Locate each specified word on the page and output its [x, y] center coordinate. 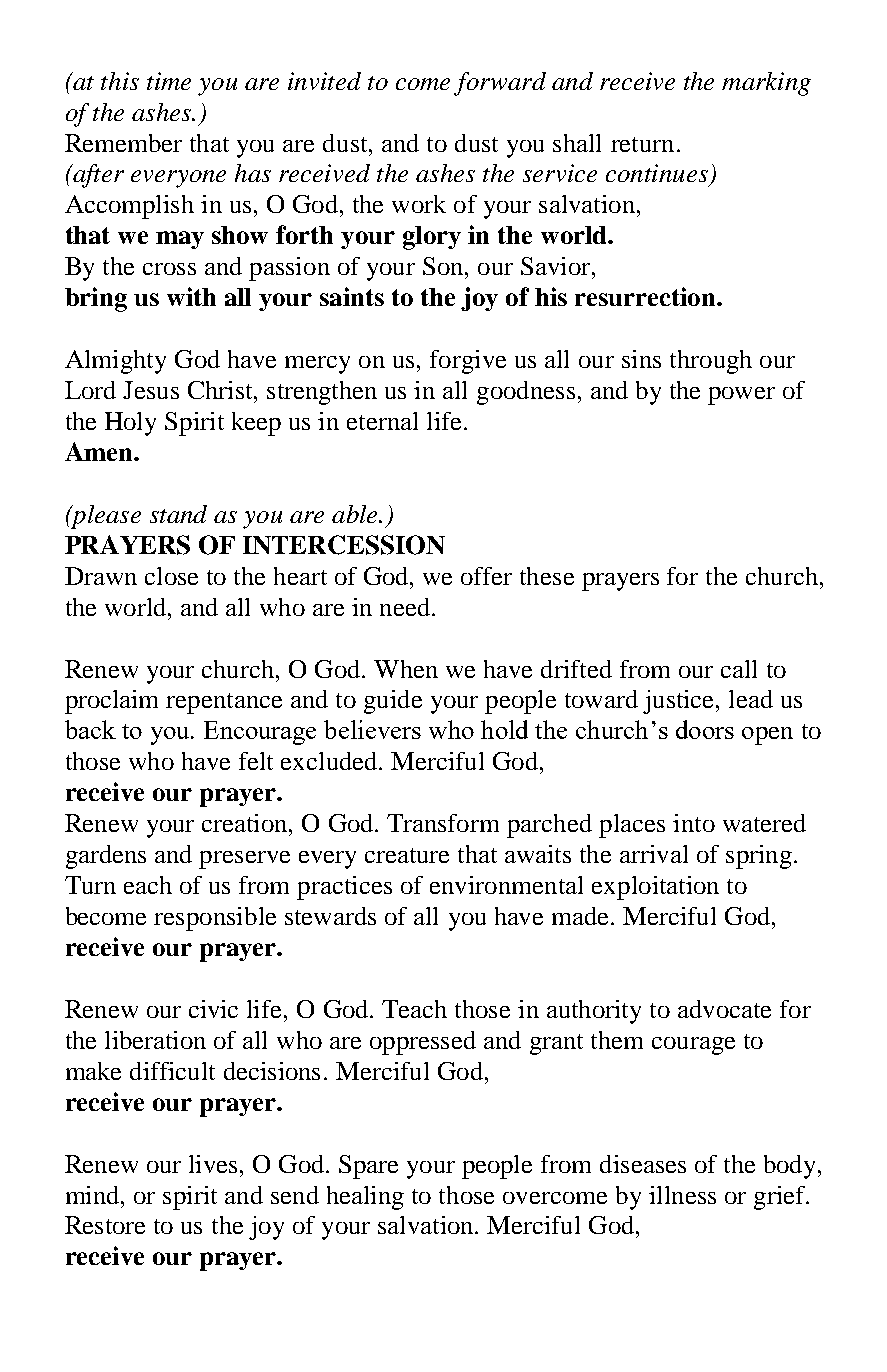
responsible [215, 919]
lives [213, 1164]
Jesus [151, 390]
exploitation [655, 888]
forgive [468, 362]
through [711, 362]
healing [365, 1198]
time [169, 81]
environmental [506, 885]
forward [500, 84]
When [406, 669]
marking [766, 84]
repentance [224, 703]
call [739, 669]
